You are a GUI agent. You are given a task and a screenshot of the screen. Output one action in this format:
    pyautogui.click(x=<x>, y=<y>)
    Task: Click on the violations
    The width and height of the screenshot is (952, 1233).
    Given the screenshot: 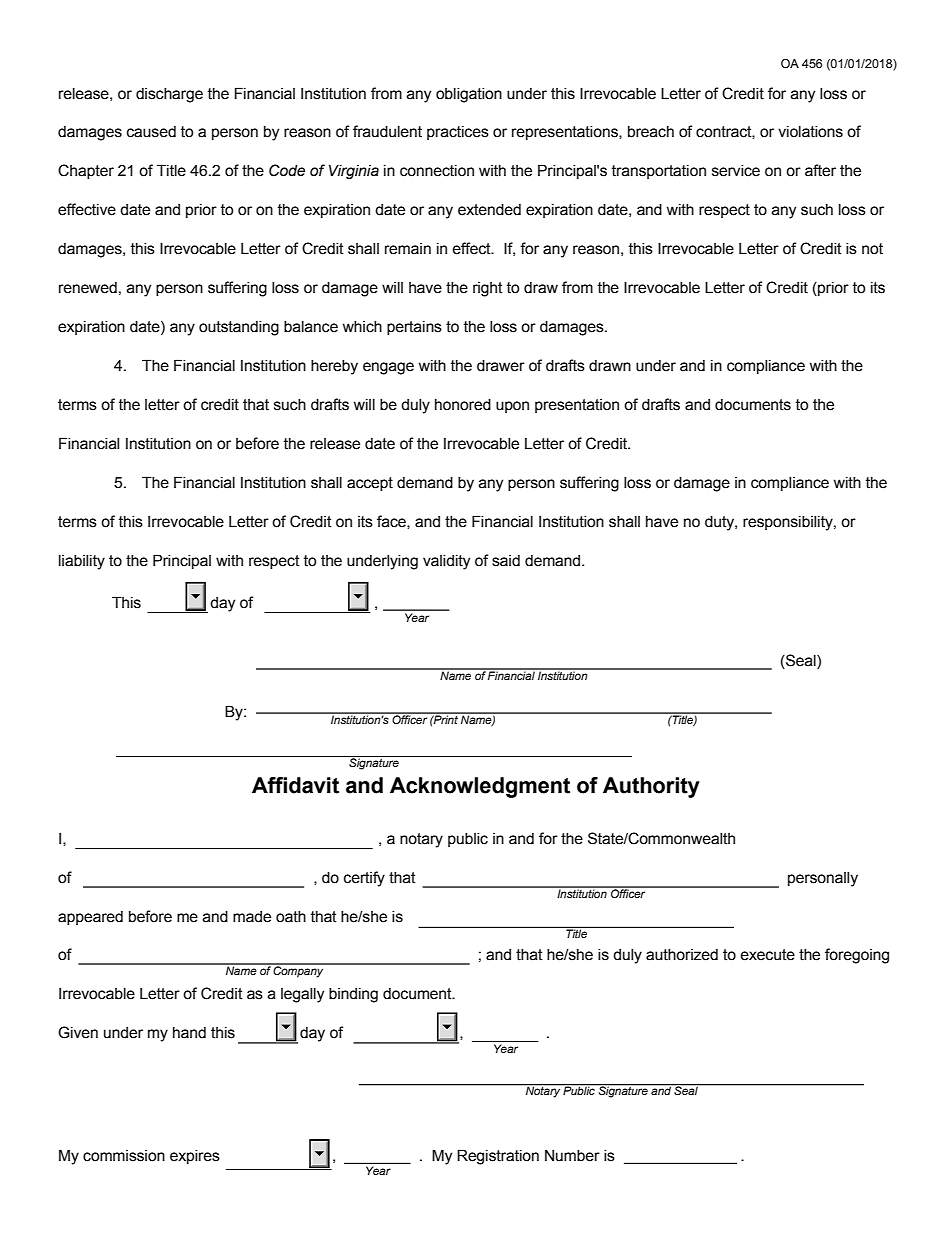 What is the action you would take?
    pyautogui.click(x=810, y=132)
